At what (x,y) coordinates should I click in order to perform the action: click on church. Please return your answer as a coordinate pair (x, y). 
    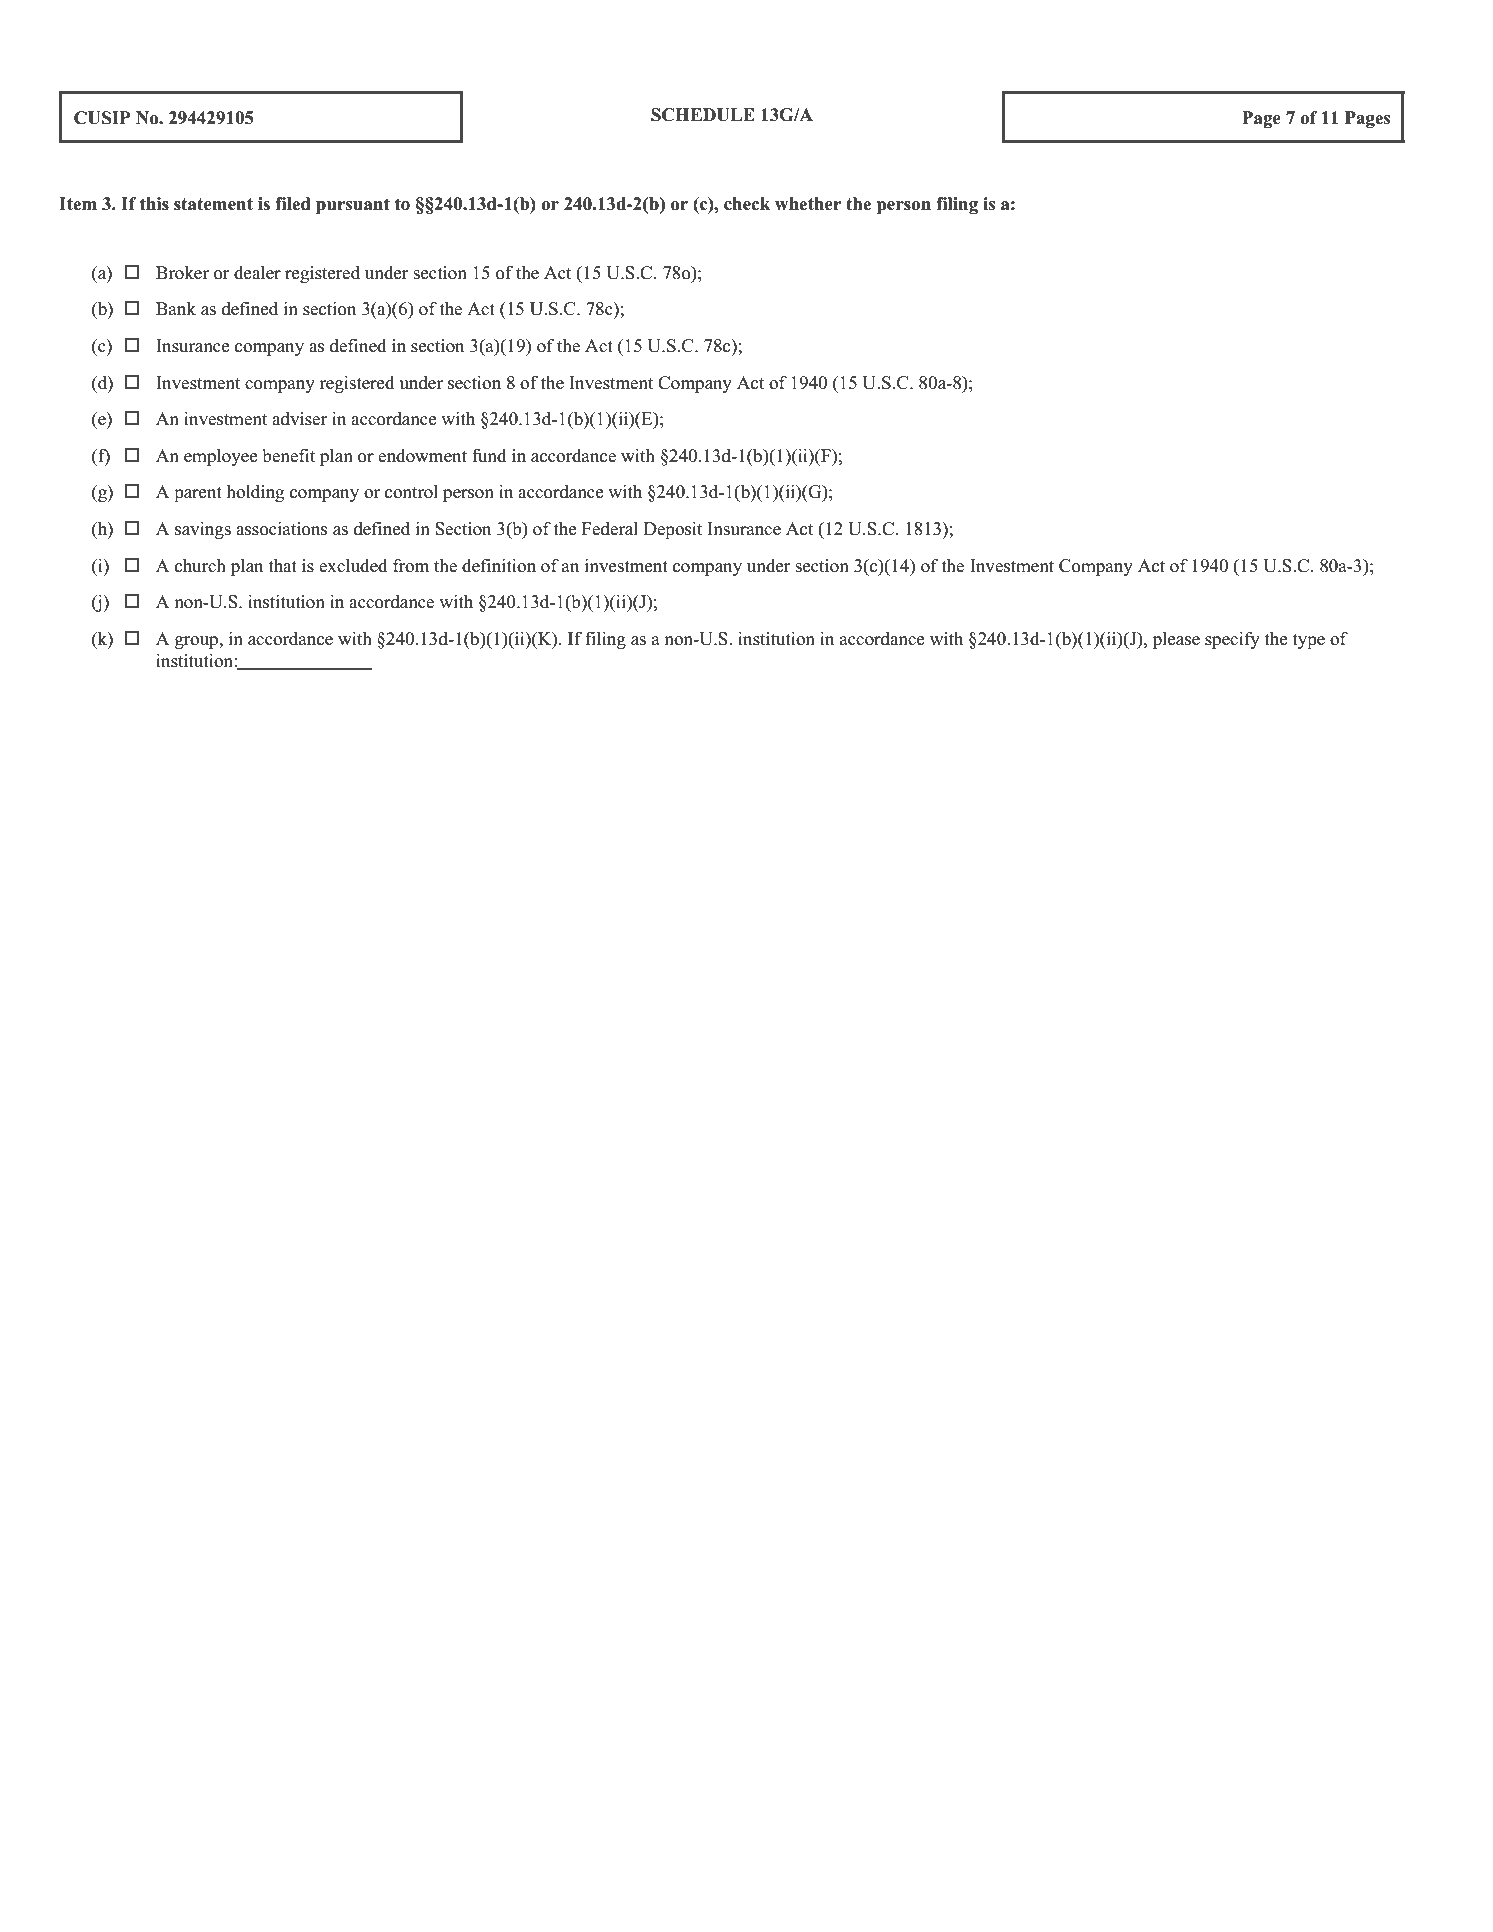
    Looking at the image, I should click on (200, 566).
